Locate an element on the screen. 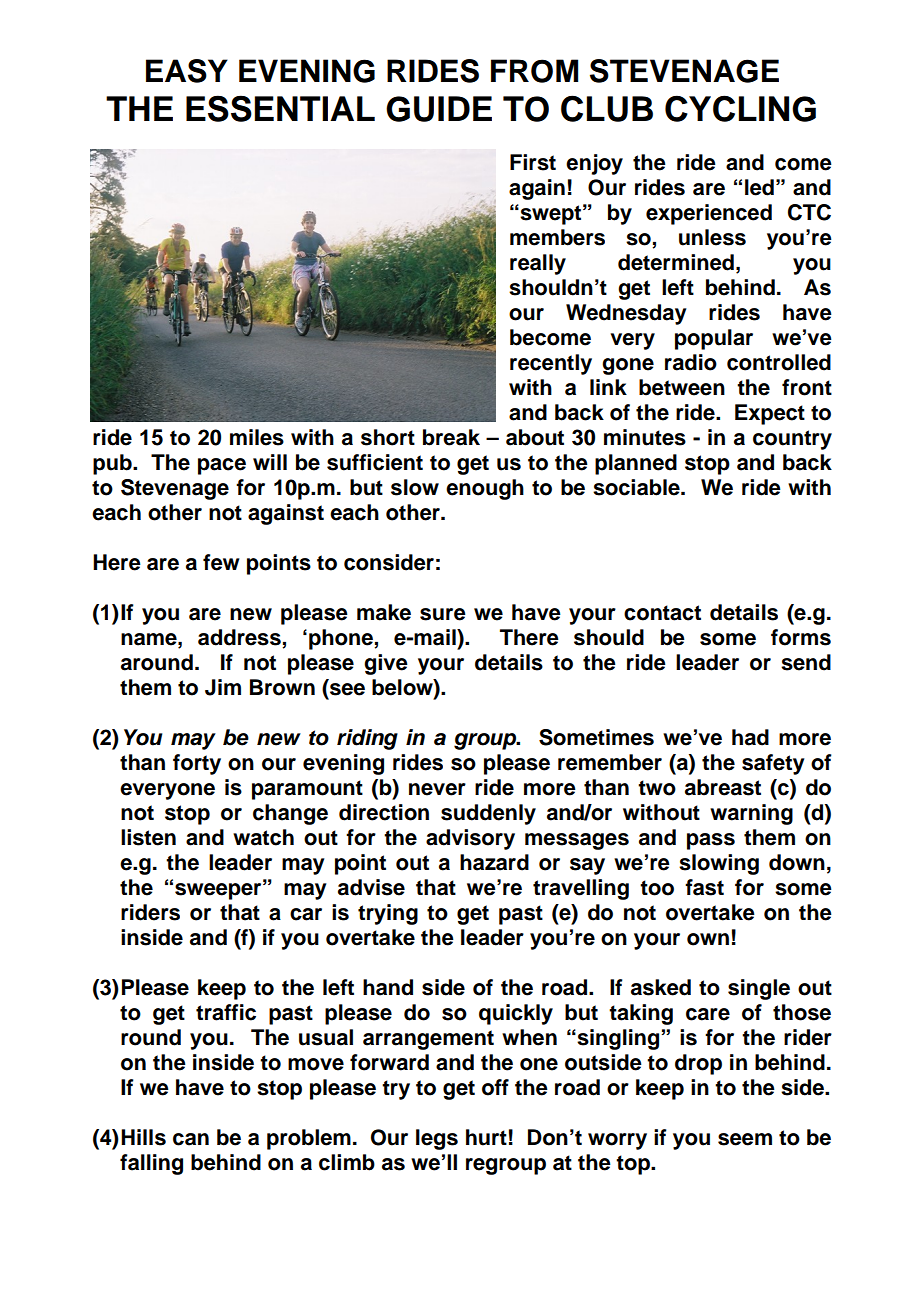 The width and height of the screenshot is (924, 1308). forty is located at coordinates (197, 764).
